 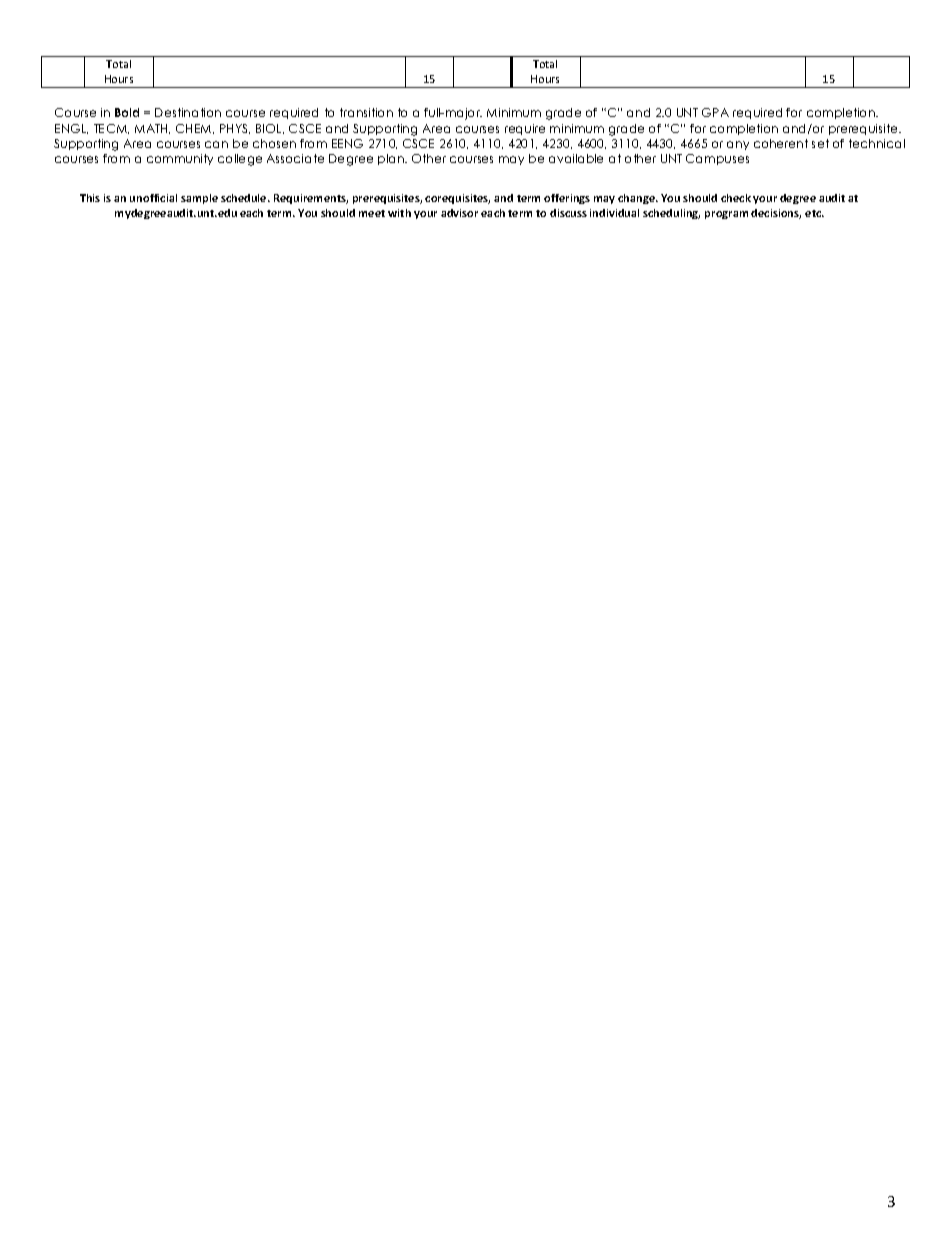 I want to click on advisor, so click(x=459, y=213).
